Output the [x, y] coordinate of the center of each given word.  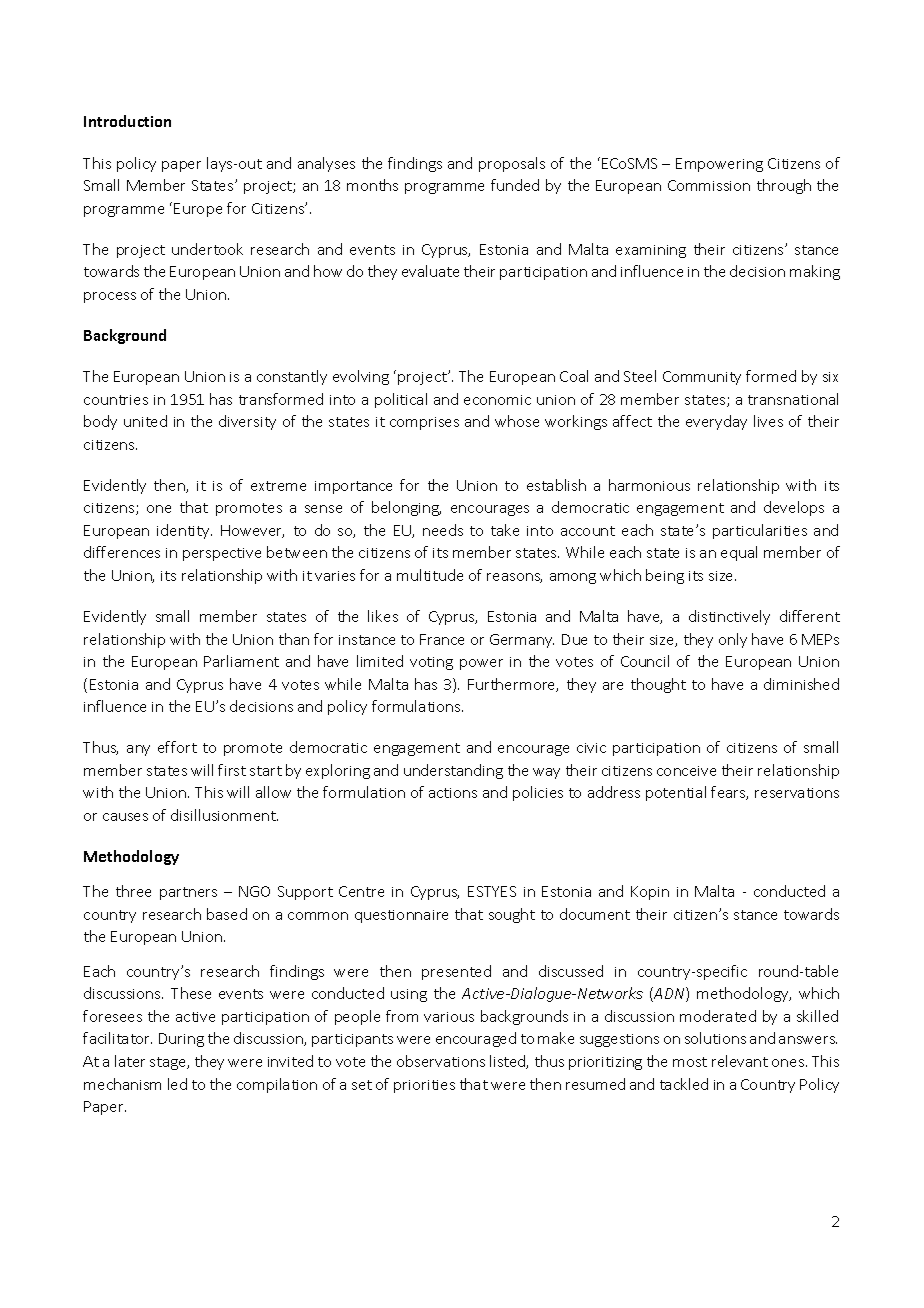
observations [441, 1061]
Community [702, 378]
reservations [797, 793]
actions [453, 793]
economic [497, 400]
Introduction [127, 121]
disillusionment [224, 815]
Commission [709, 185]
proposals [512, 164]
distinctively [729, 617]
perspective [222, 554]
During [181, 1040]
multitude [430, 575]
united [145, 421]
